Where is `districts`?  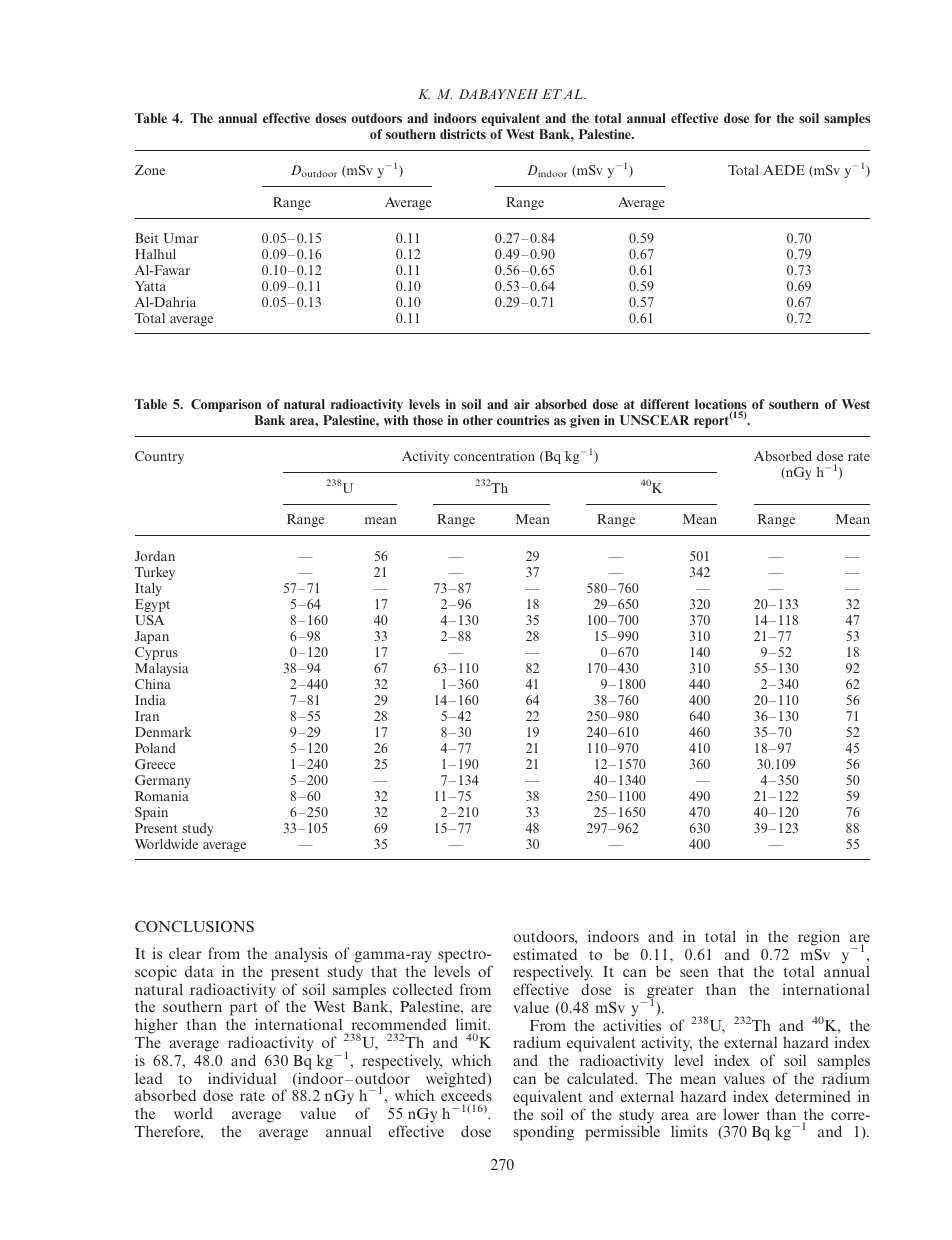 districts is located at coordinates (463, 134).
